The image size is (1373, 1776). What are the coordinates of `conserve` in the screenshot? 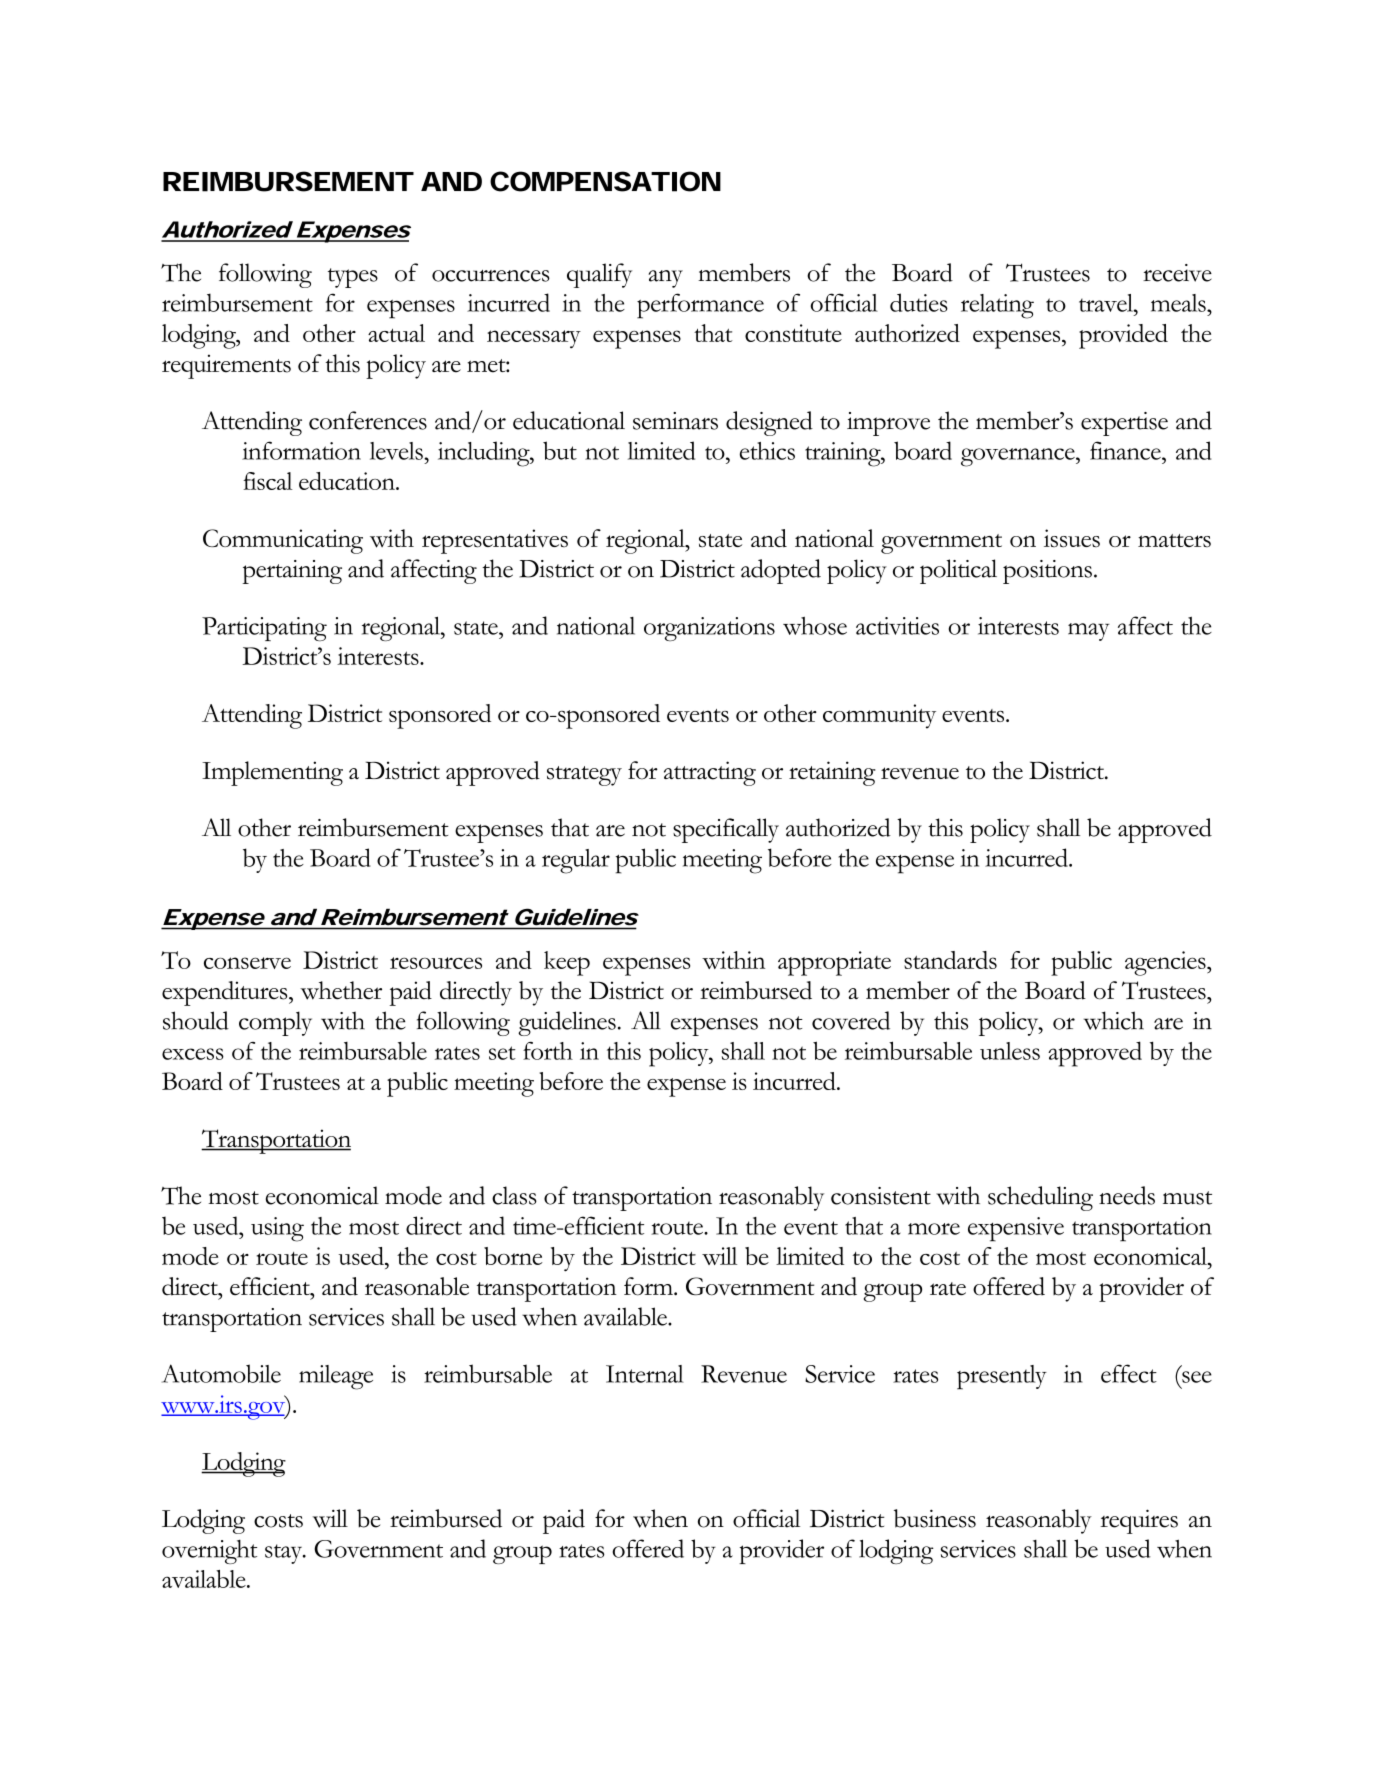 It's located at (247, 963).
